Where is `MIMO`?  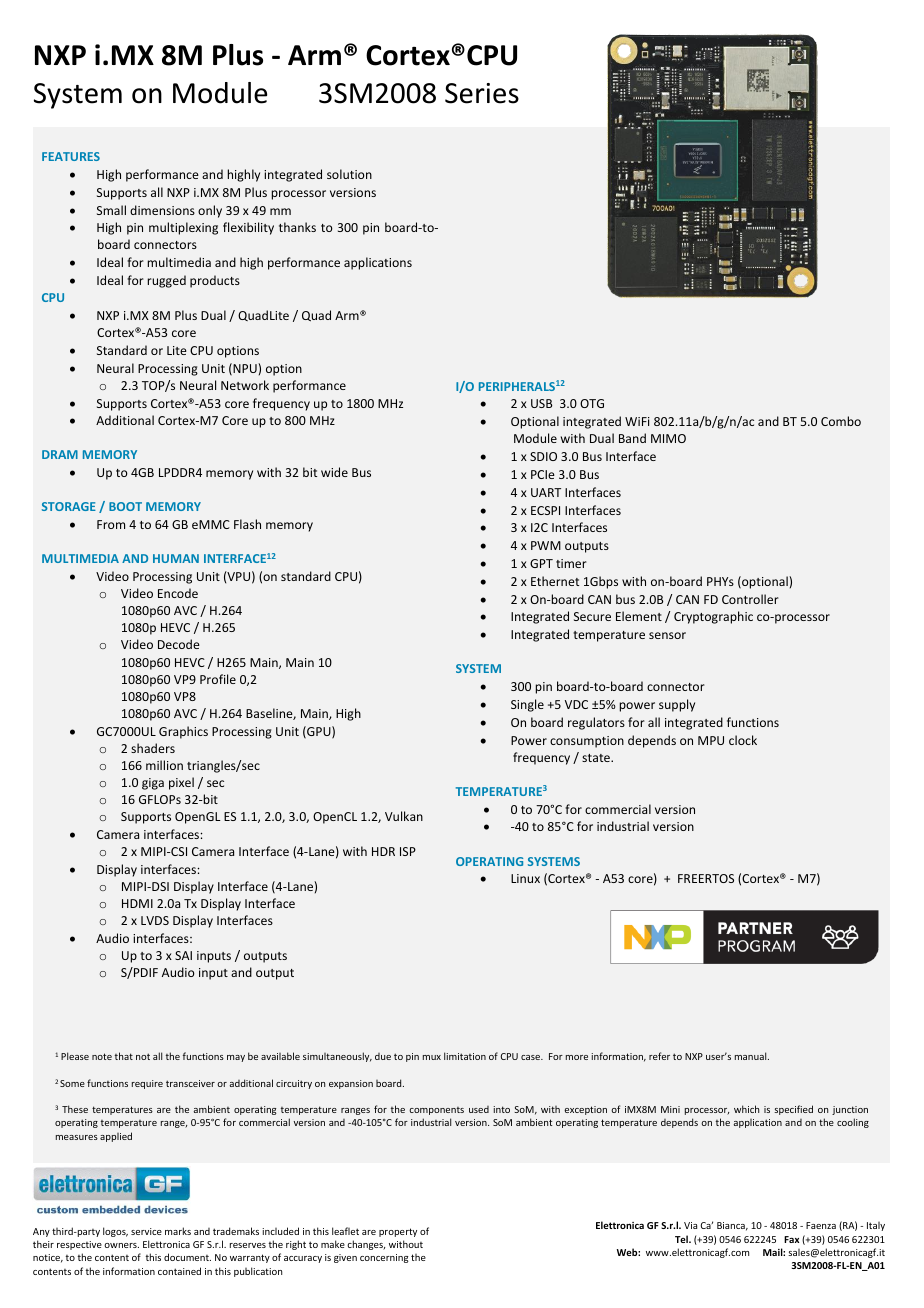 MIMO is located at coordinates (668, 438).
